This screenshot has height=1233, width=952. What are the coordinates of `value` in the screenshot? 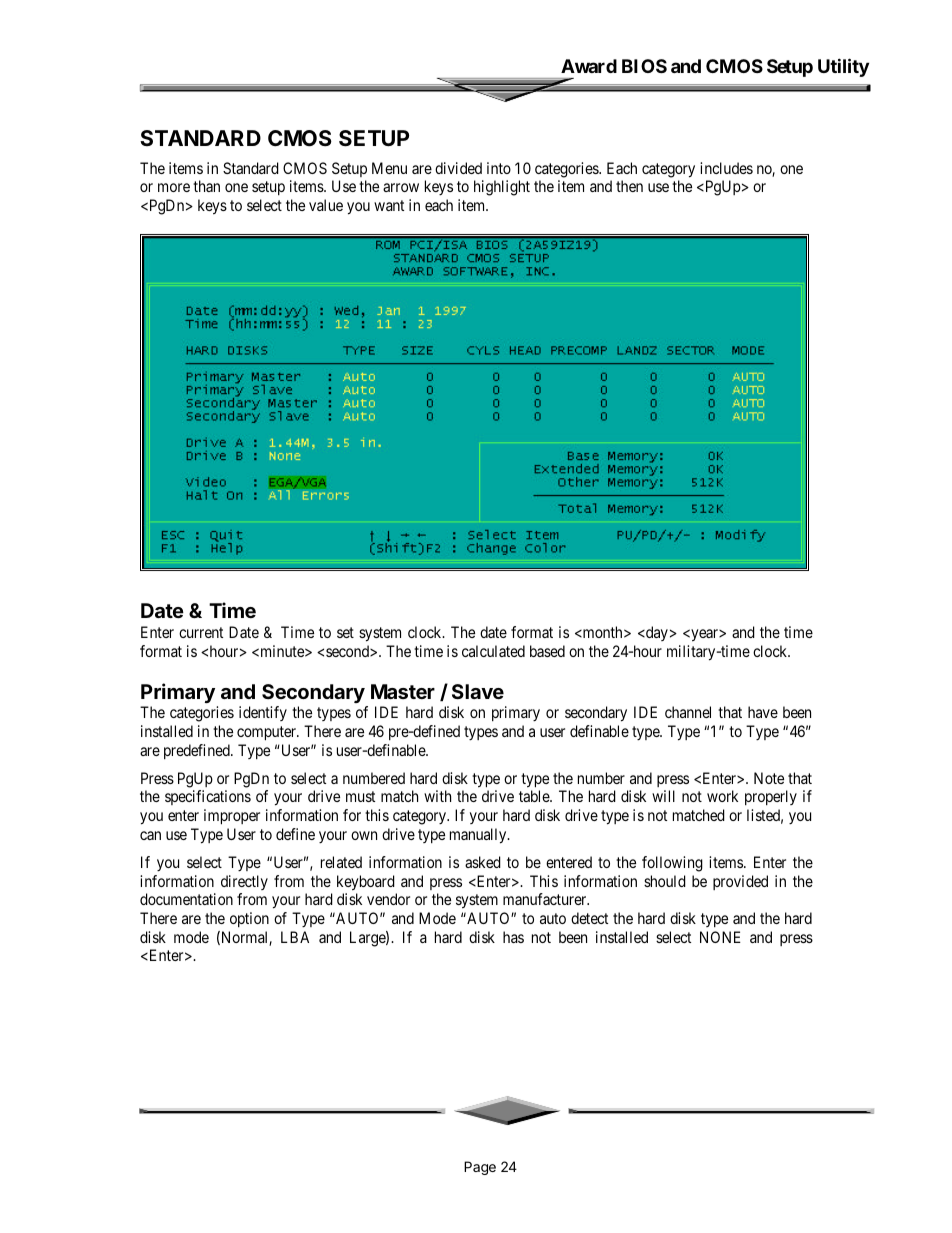 It's located at (326, 205).
